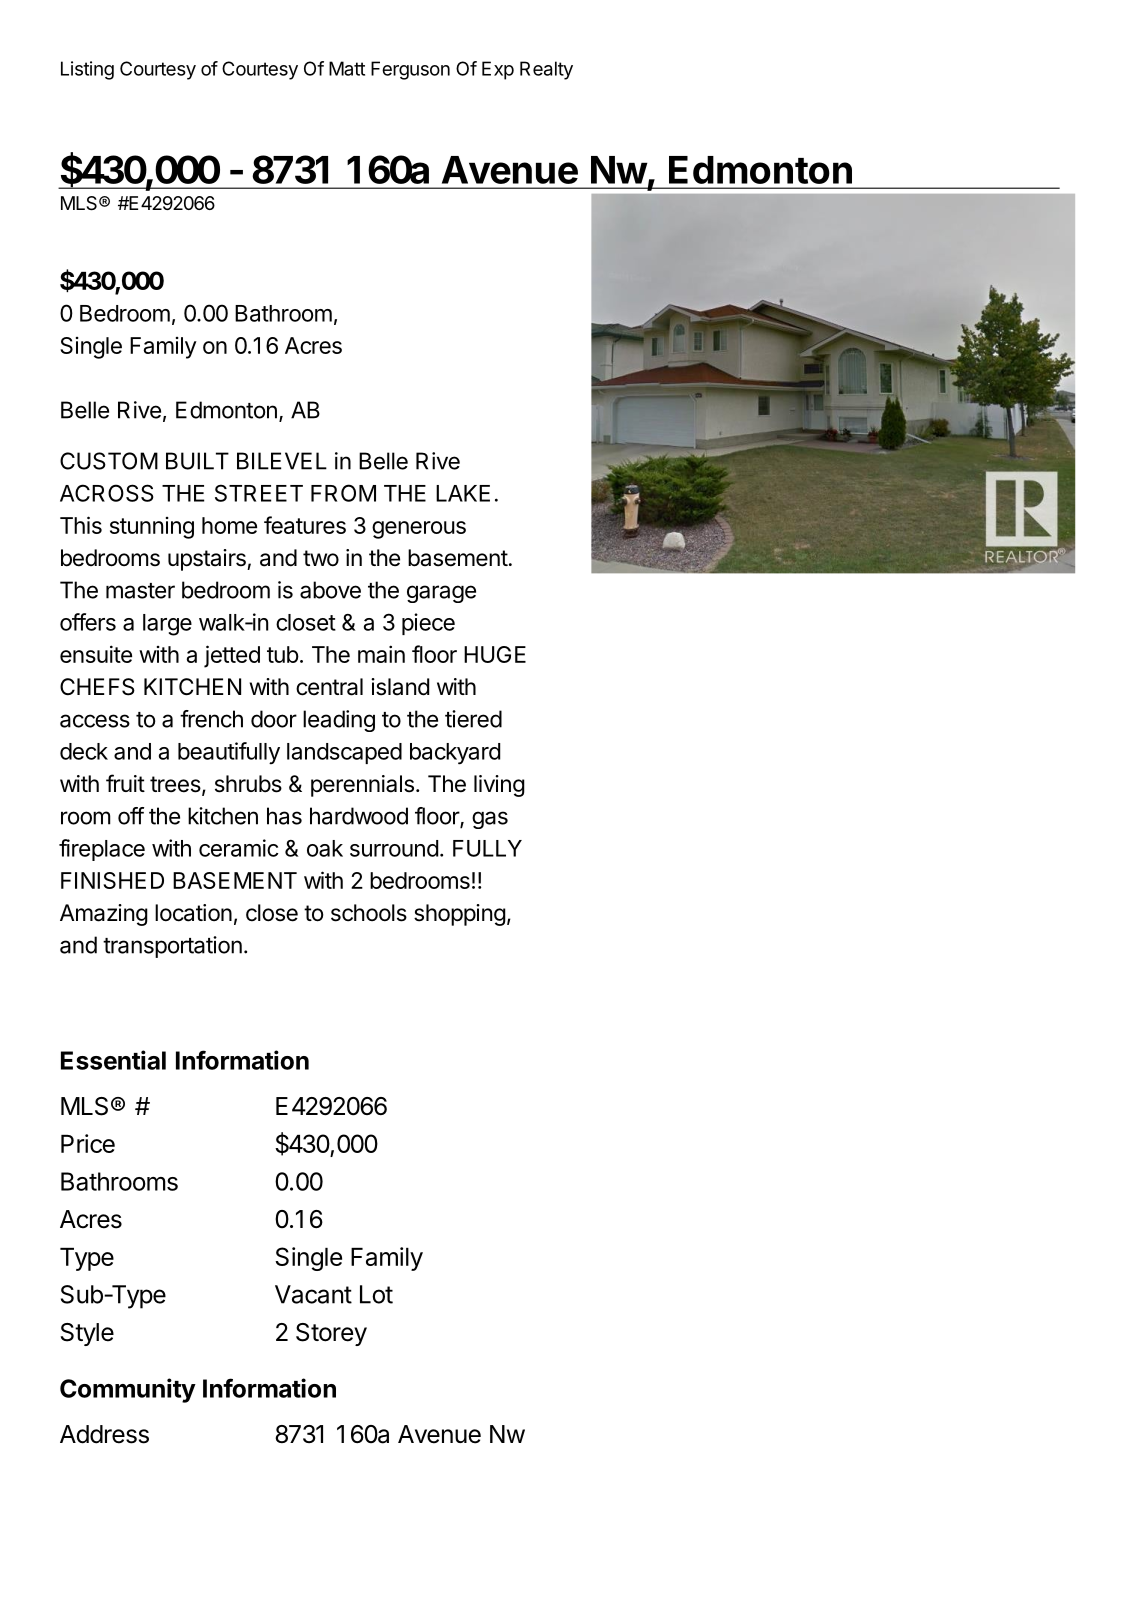  I want to click on Exp, so click(498, 70).
